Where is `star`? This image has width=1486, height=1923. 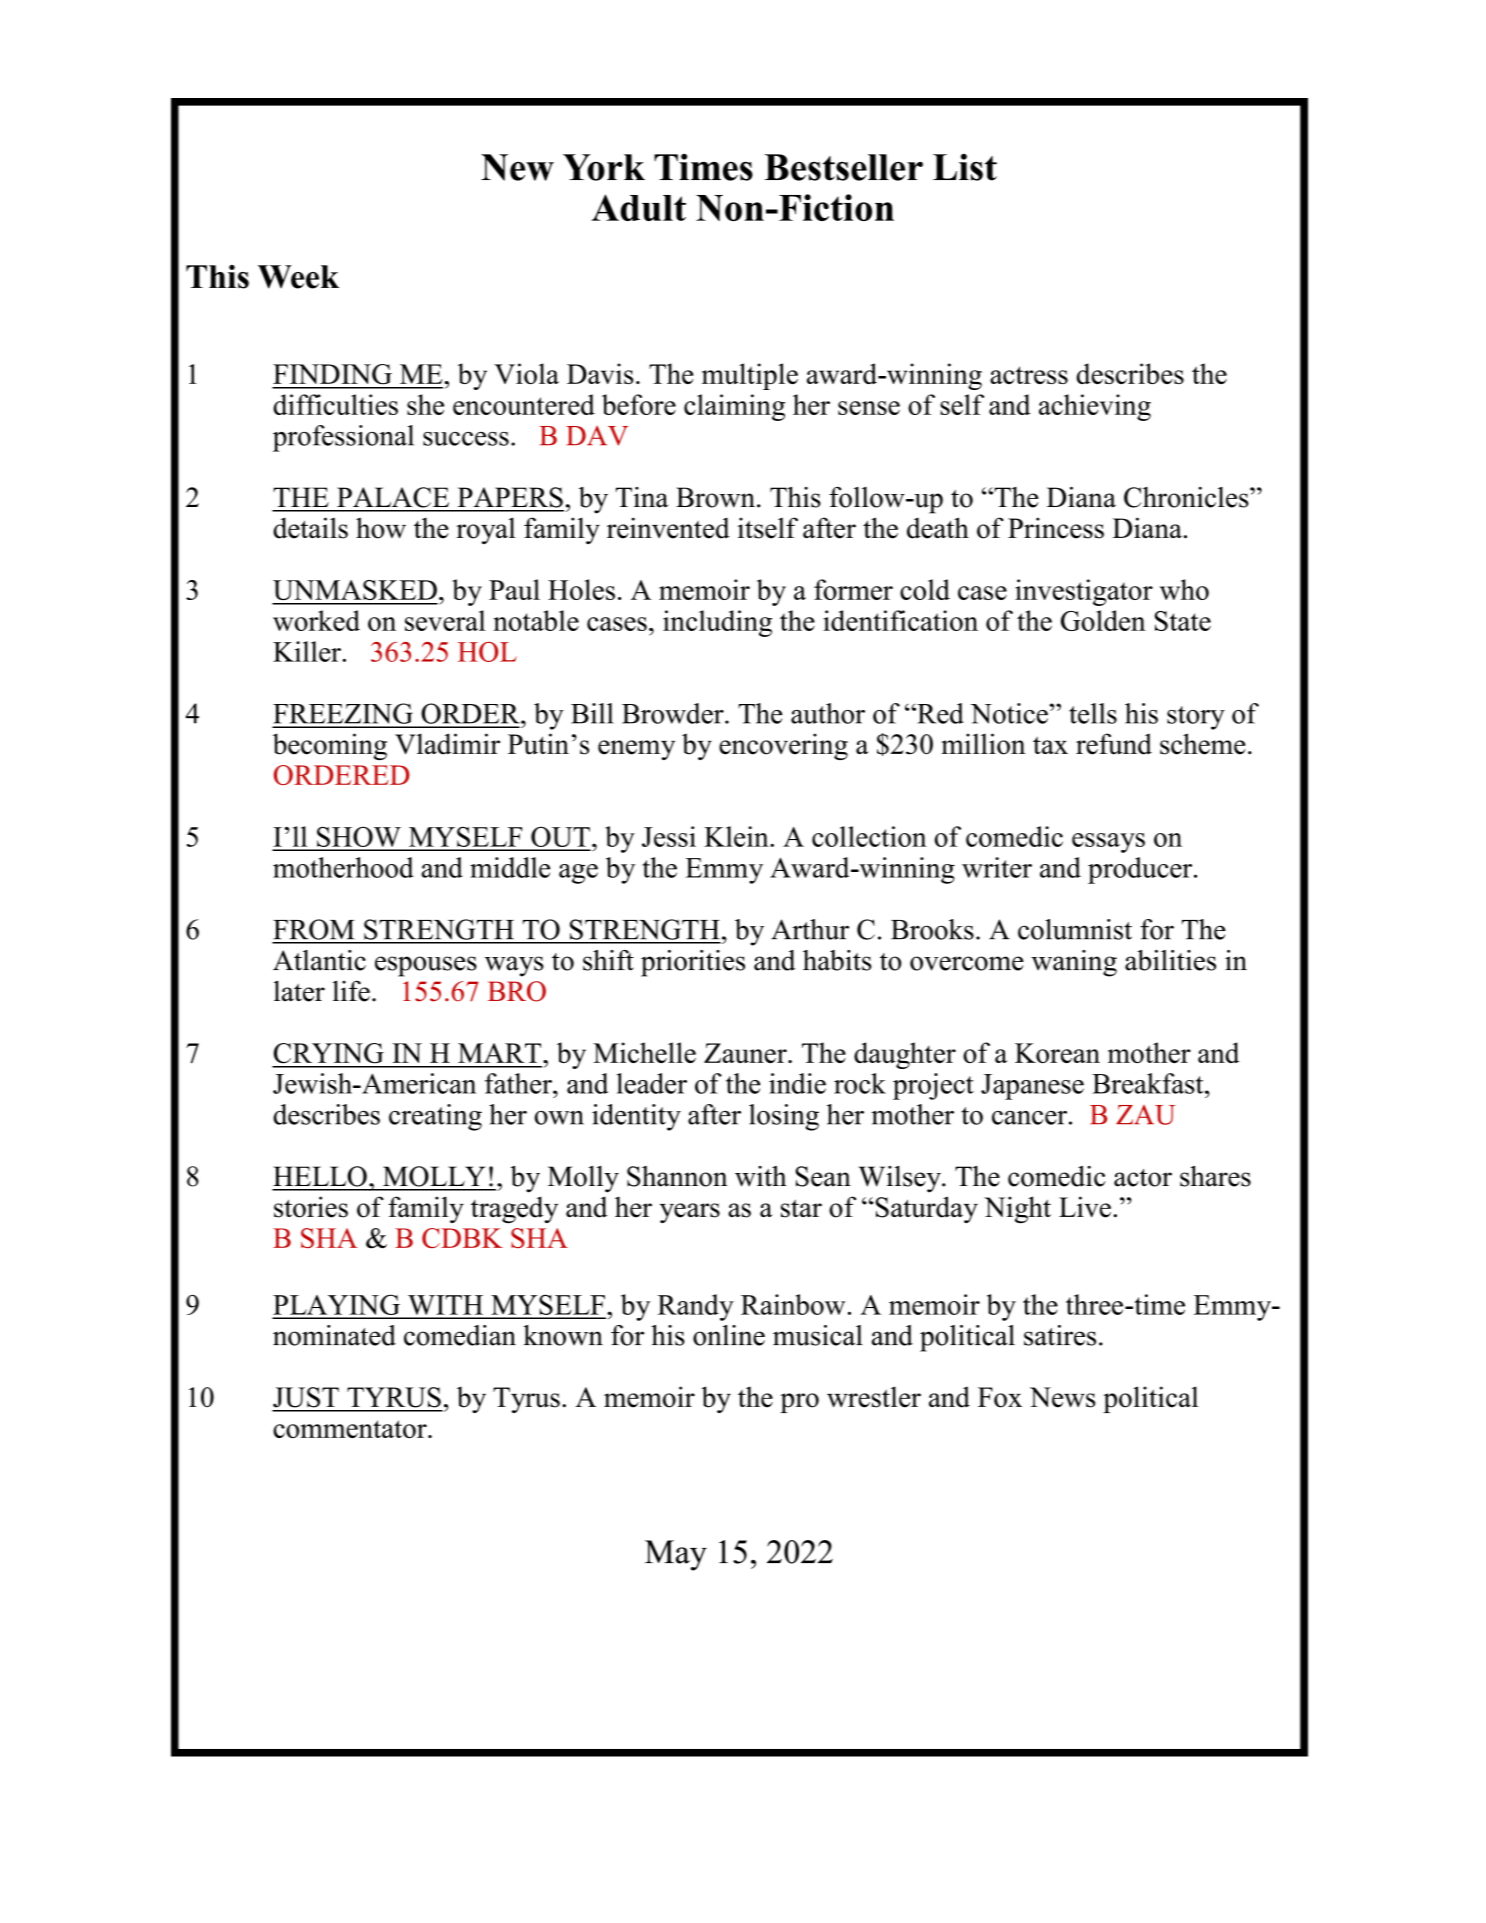 star is located at coordinates (801, 1208).
